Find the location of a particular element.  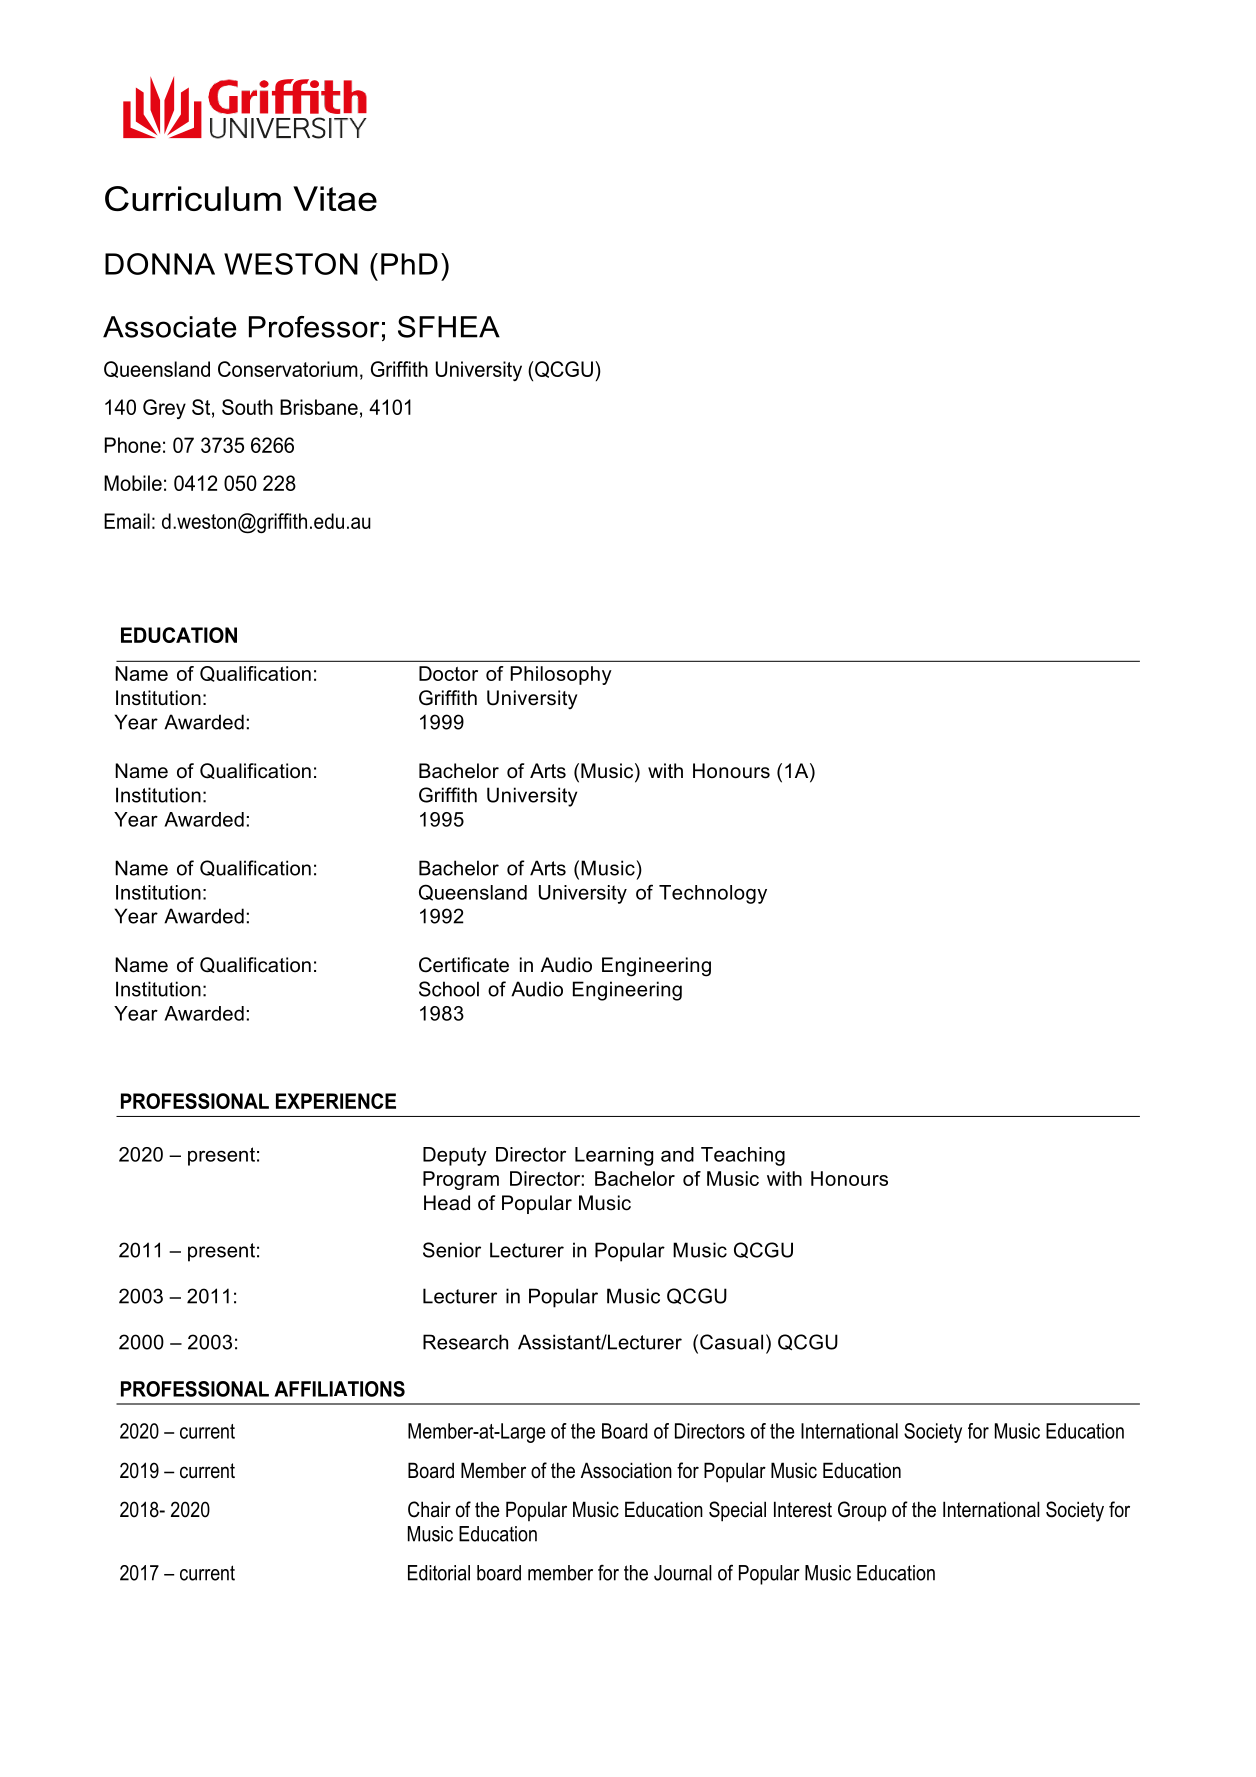

Technology is located at coordinates (713, 894).
